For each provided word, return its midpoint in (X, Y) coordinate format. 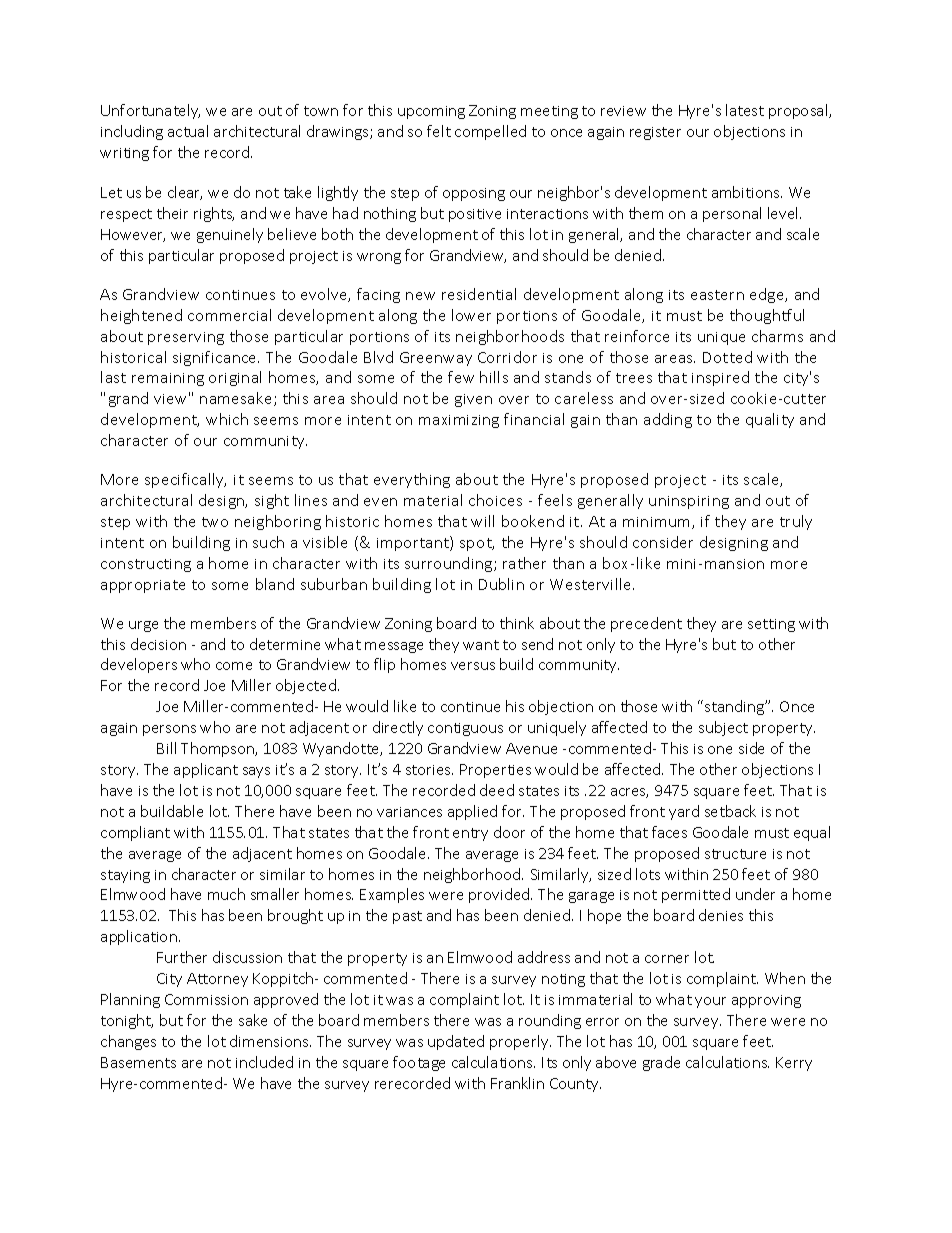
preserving (186, 338)
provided (500, 895)
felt (439, 131)
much (226, 894)
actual (188, 131)
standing (735, 707)
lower (471, 315)
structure (735, 854)
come (234, 666)
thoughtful (767, 316)
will (482, 521)
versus (473, 666)
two (215, 522)
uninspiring (689, 502)
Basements (138, 1062)
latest (745, 110)
